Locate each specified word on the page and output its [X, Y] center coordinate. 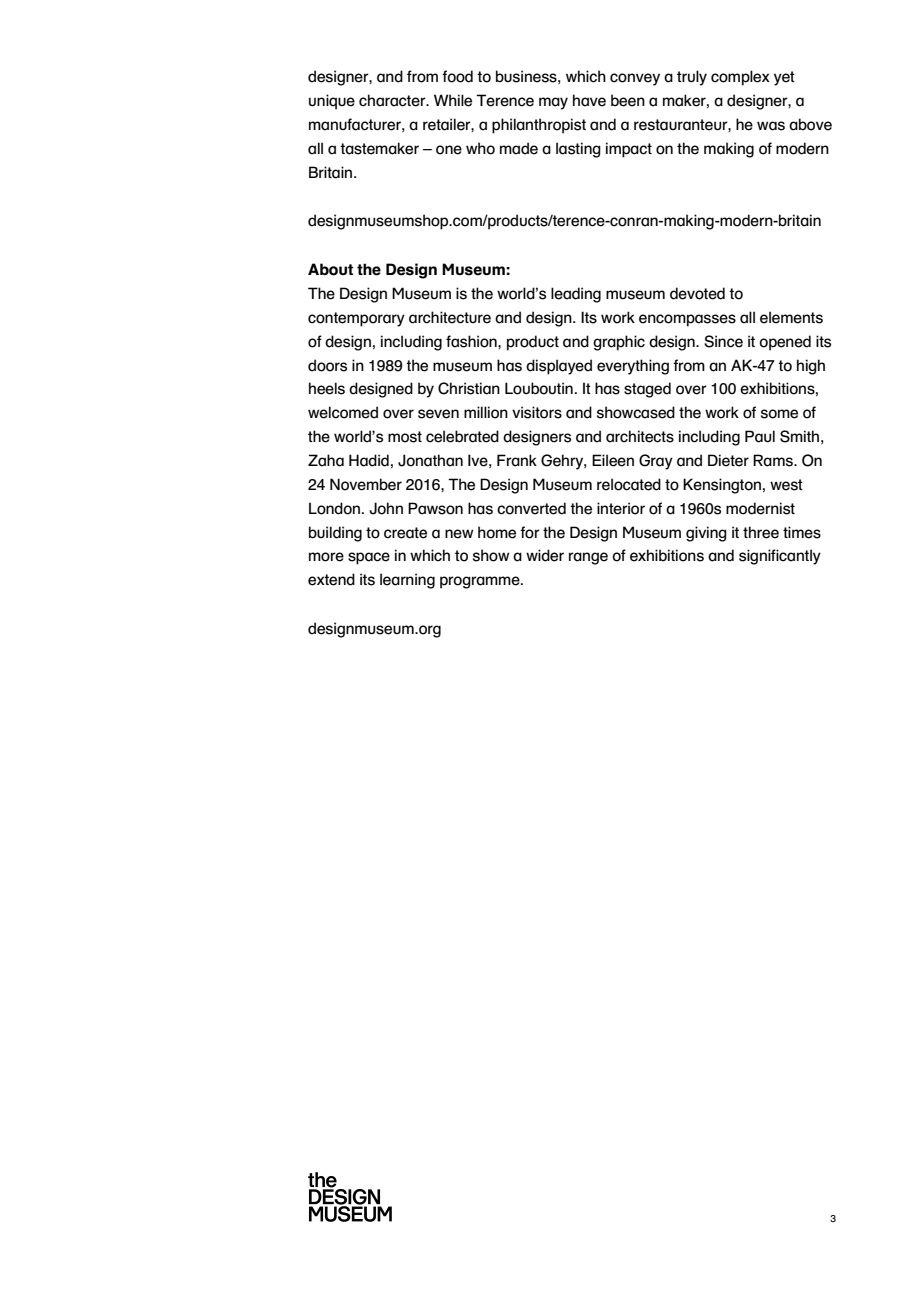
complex [740, 78]
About [330, 269]
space [369, 558]
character [393, 100]
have [589, 100]
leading [576, 295]
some [779, 414]
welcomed [343, 412]
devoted [697, 293]
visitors [537, 412]
